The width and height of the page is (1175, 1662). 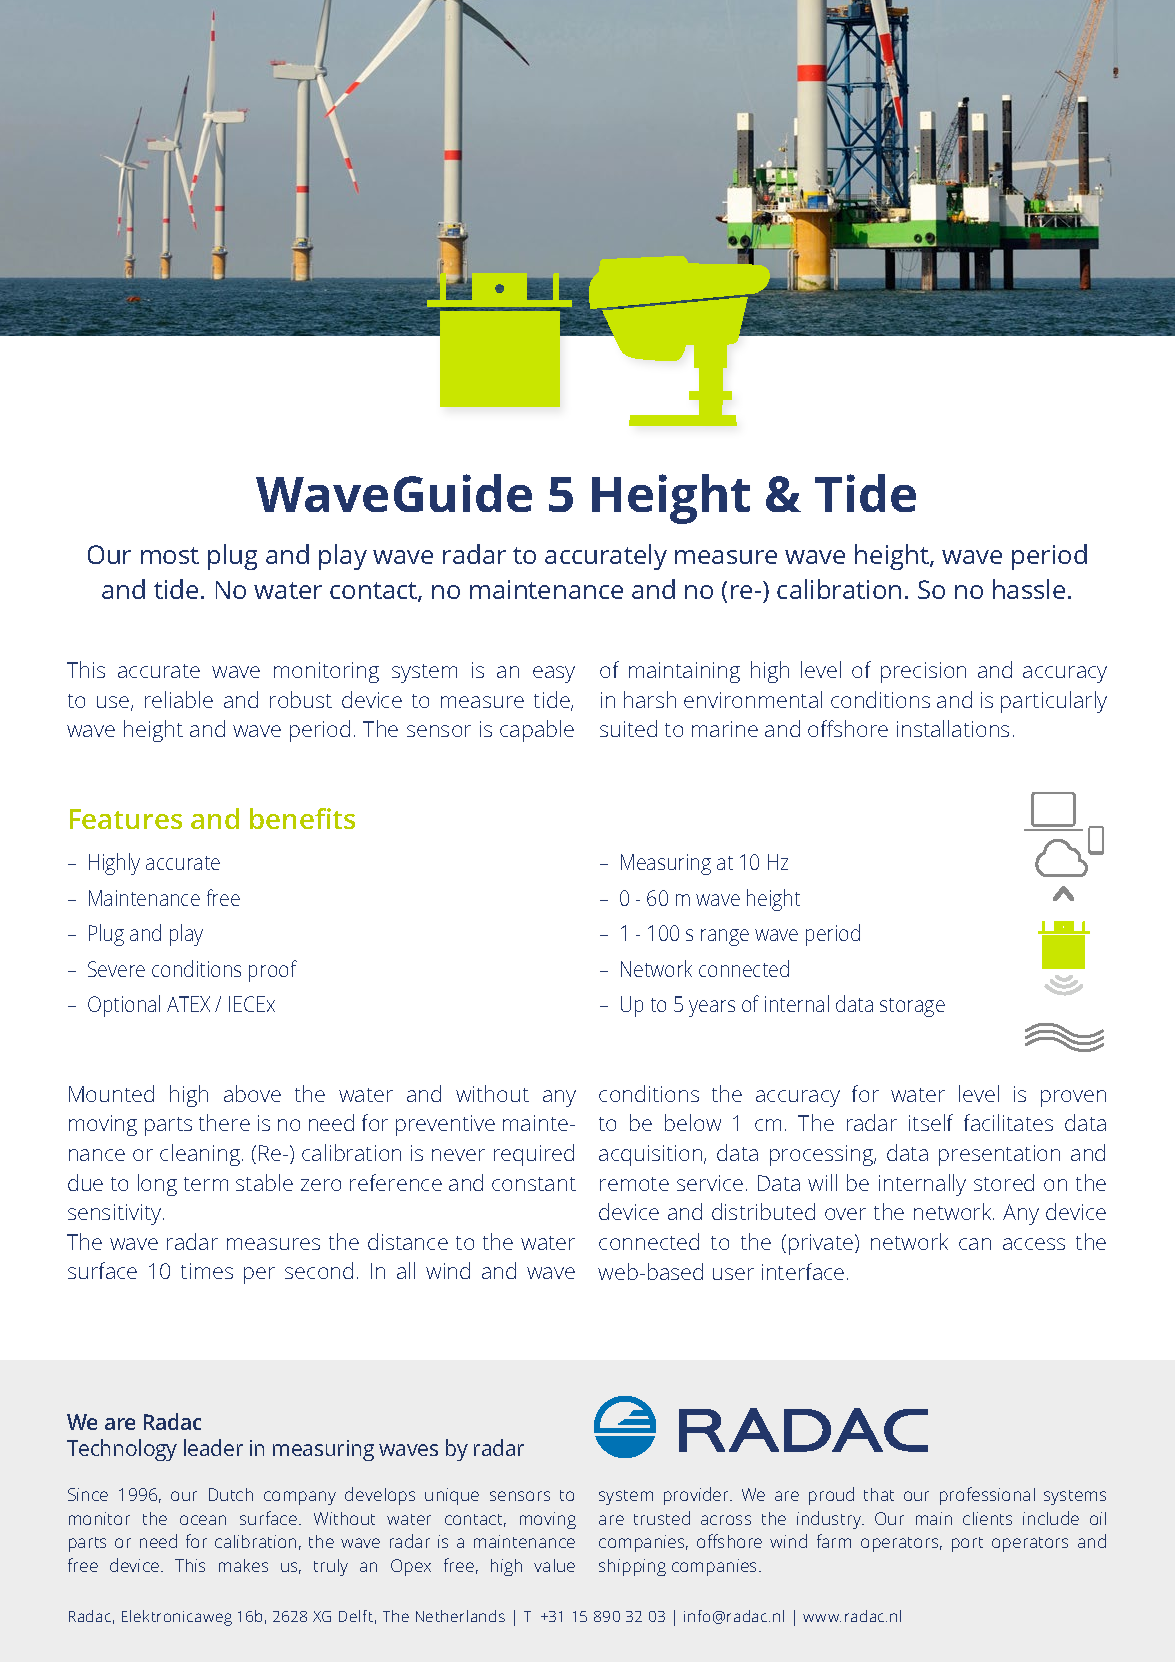 I want to click on below, so click(x=693, y=1122).
